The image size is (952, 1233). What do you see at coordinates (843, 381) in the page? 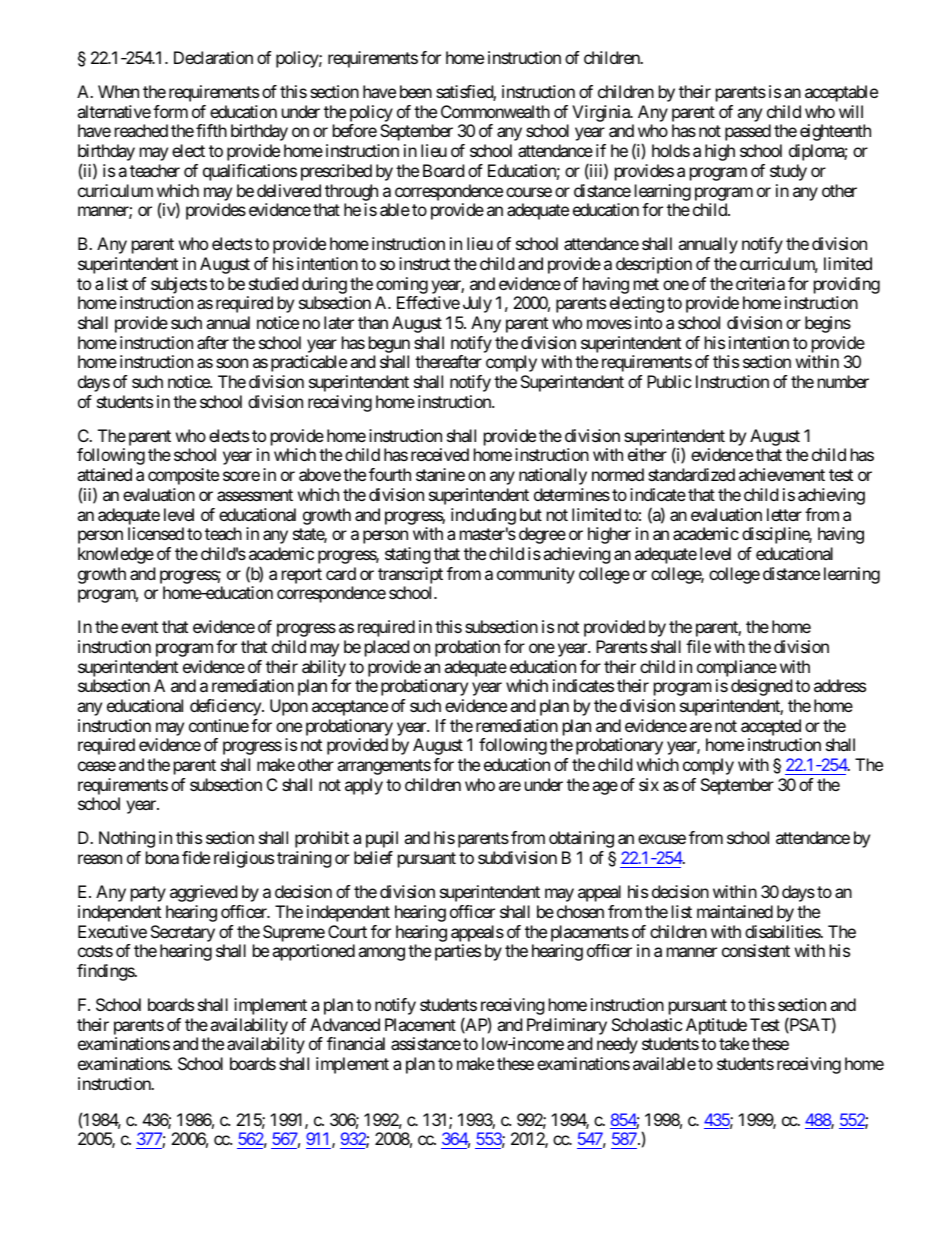
I see `number` at bounding box center [843, 381].
